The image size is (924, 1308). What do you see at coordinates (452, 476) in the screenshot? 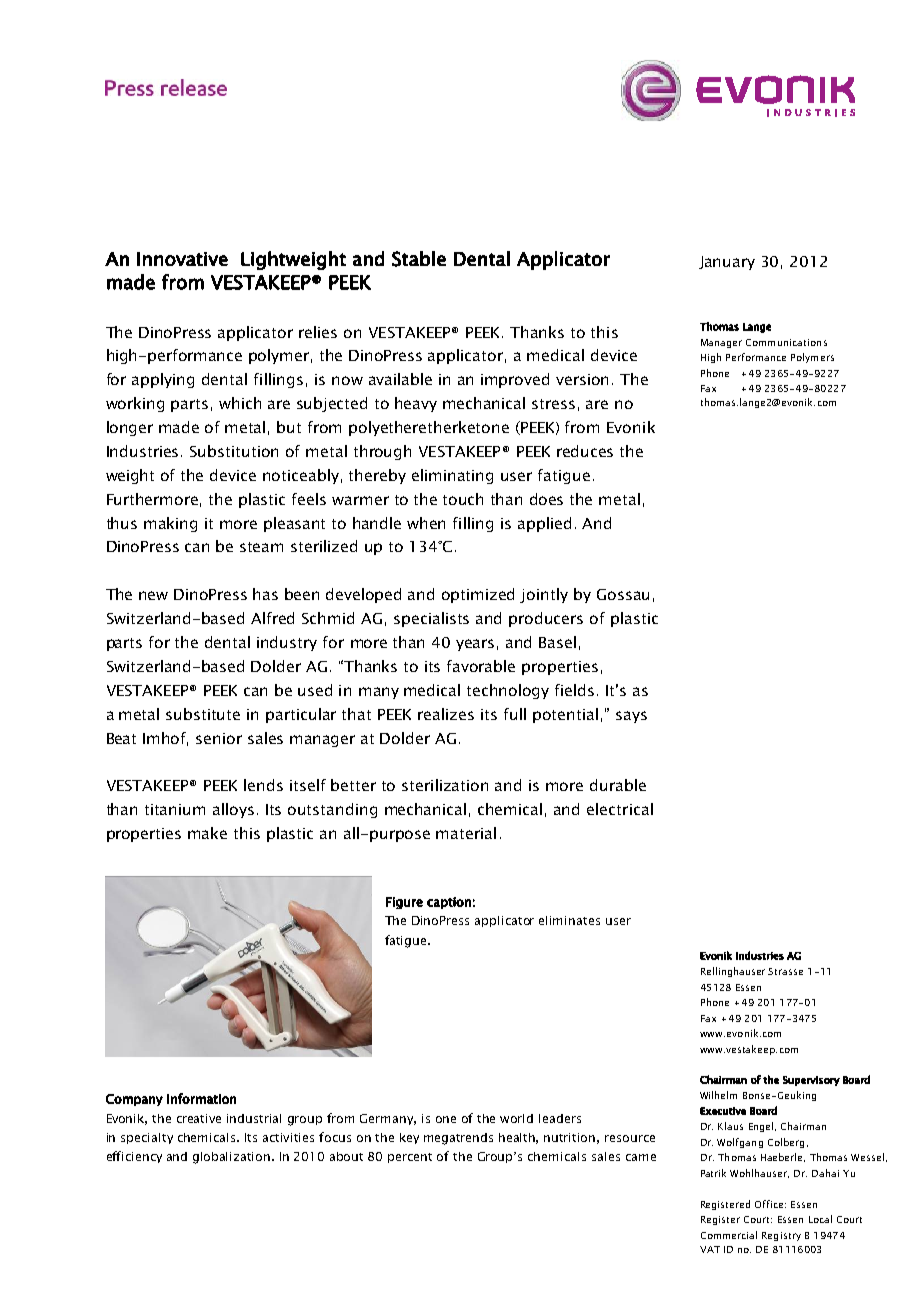
I see `eliminating` at bounding box center [452, 476].
